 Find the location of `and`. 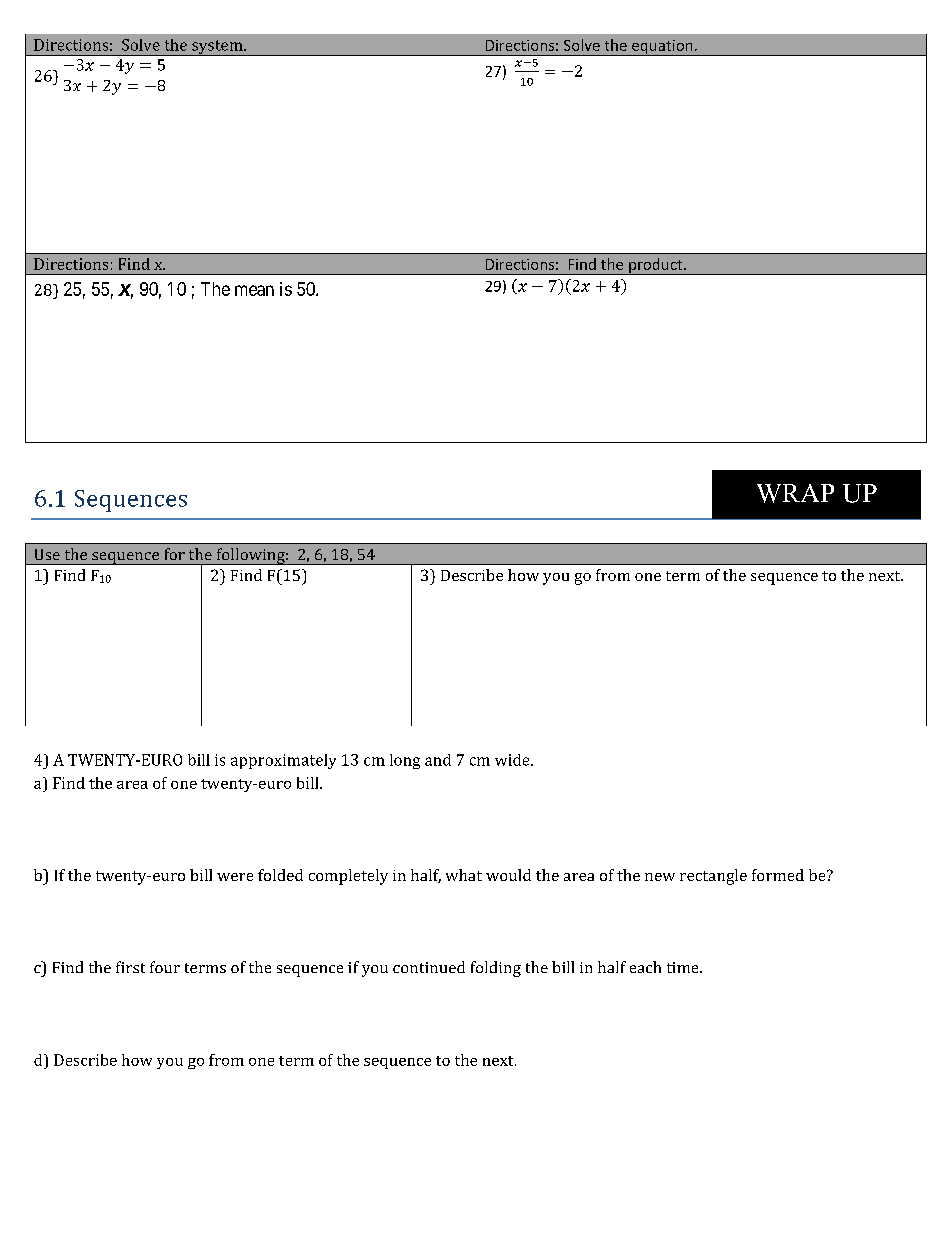

and is located at coordinates (438, 760).
